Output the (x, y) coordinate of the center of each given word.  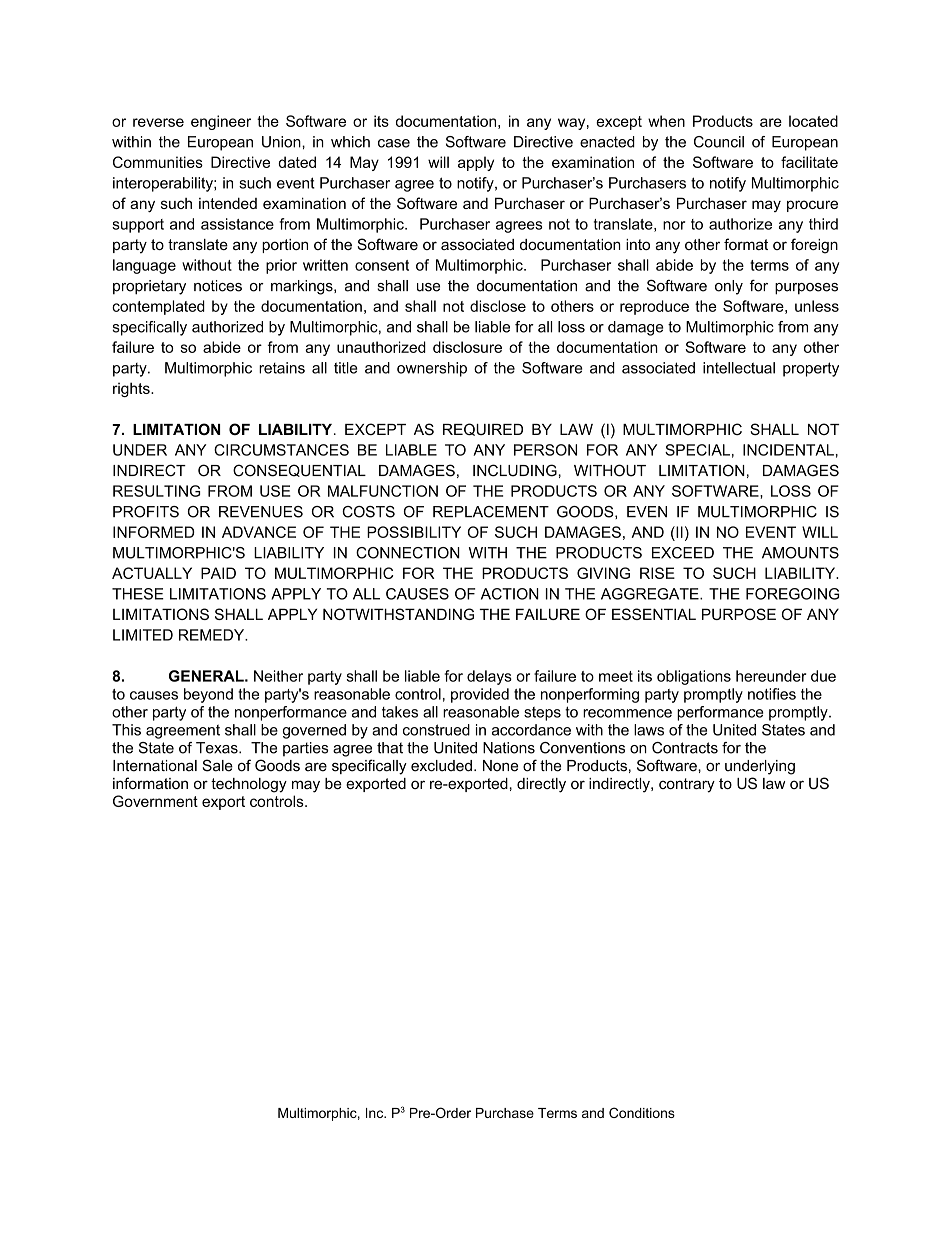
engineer (221, 122)
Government (155, 801)
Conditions (642, 1112)
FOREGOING (792, 594)
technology (249, 785)
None (500, 766)
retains (282, 368)
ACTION (510, 594)
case (394, 143)
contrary (687, 785)
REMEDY (213, 635)
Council (719, 142)
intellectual (739, 368)
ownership (432, 369)
